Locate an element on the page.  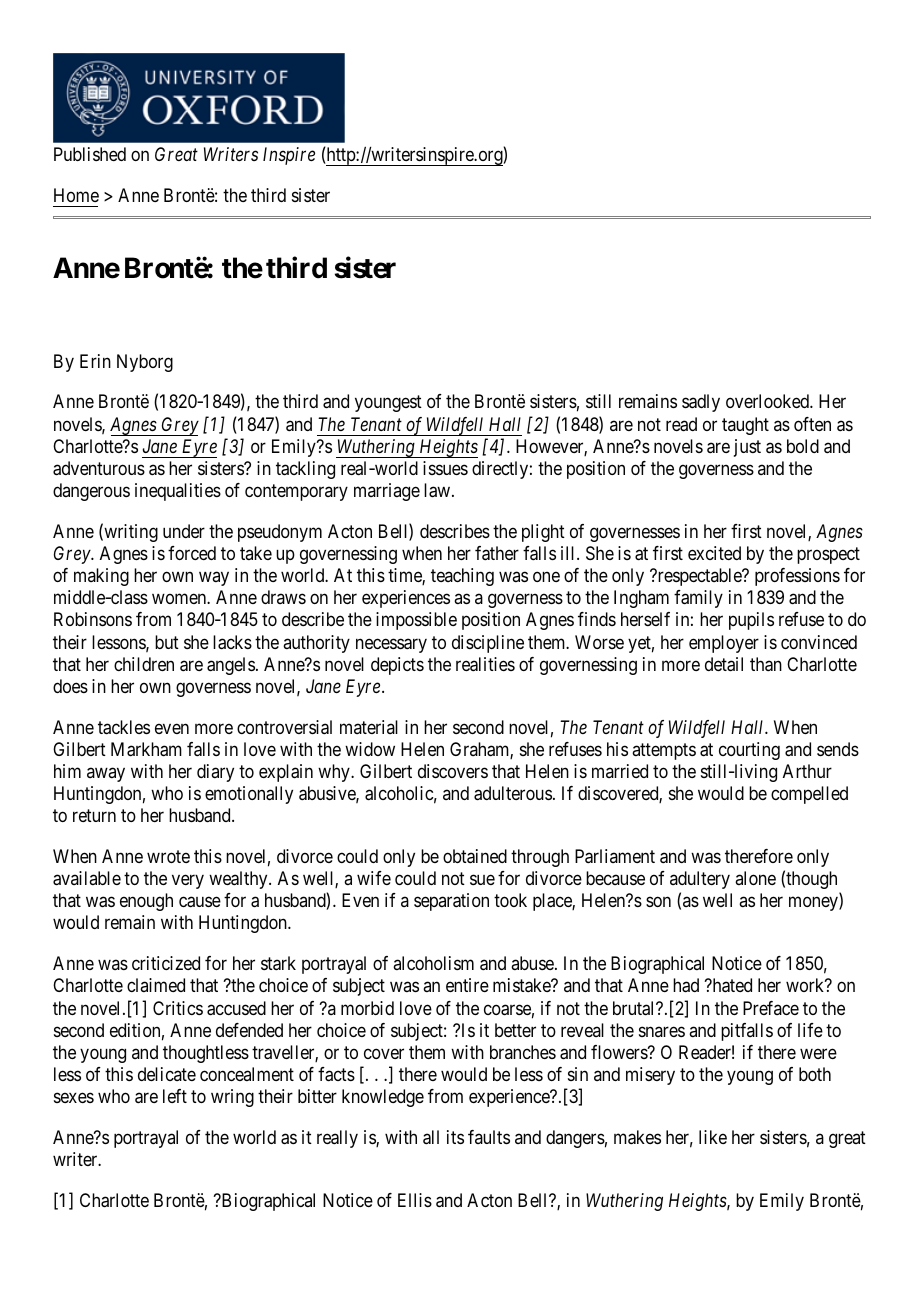
left is located at coordinates (175, 1096).
